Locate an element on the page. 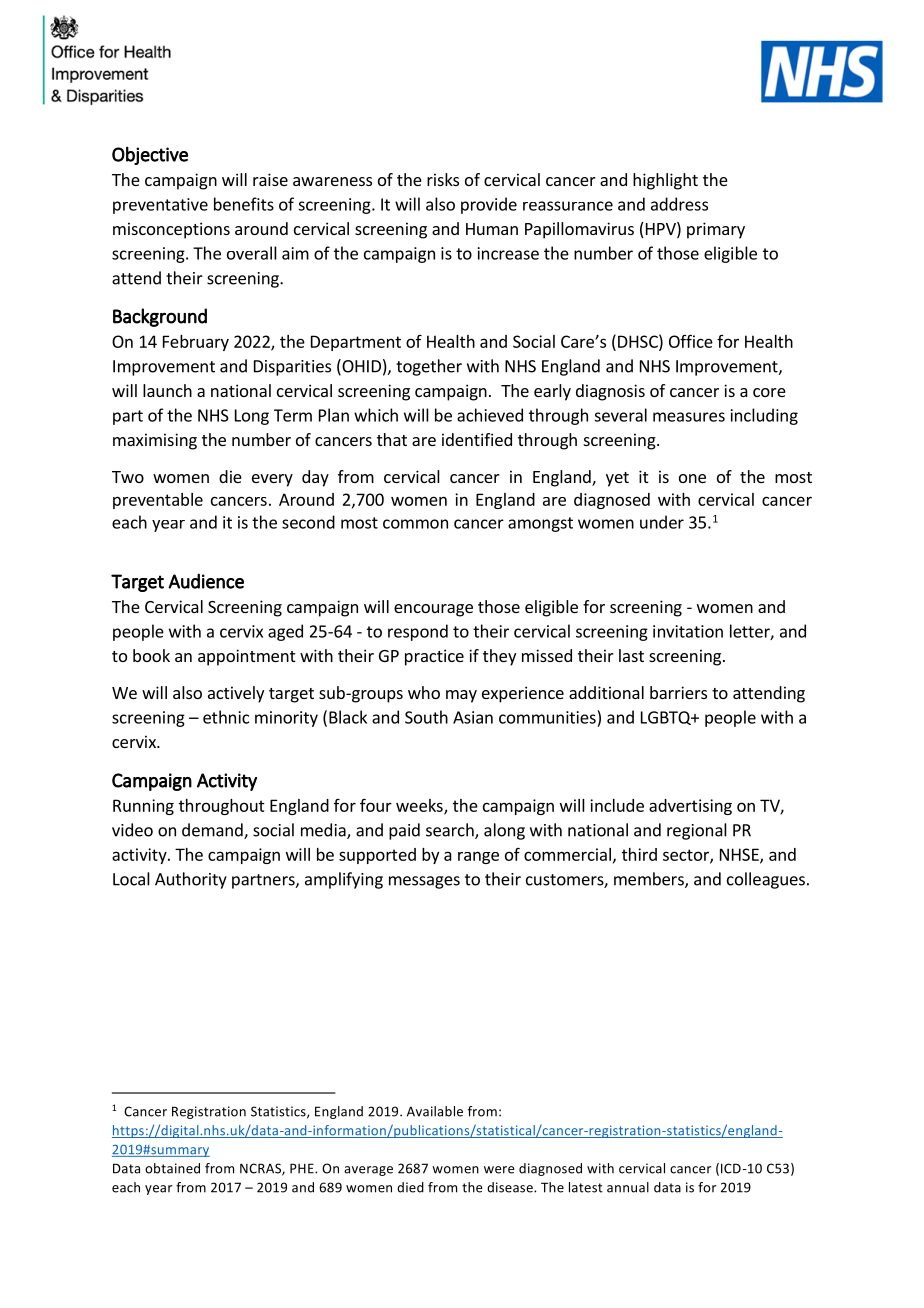  under is located at coordinates (662, 522).
